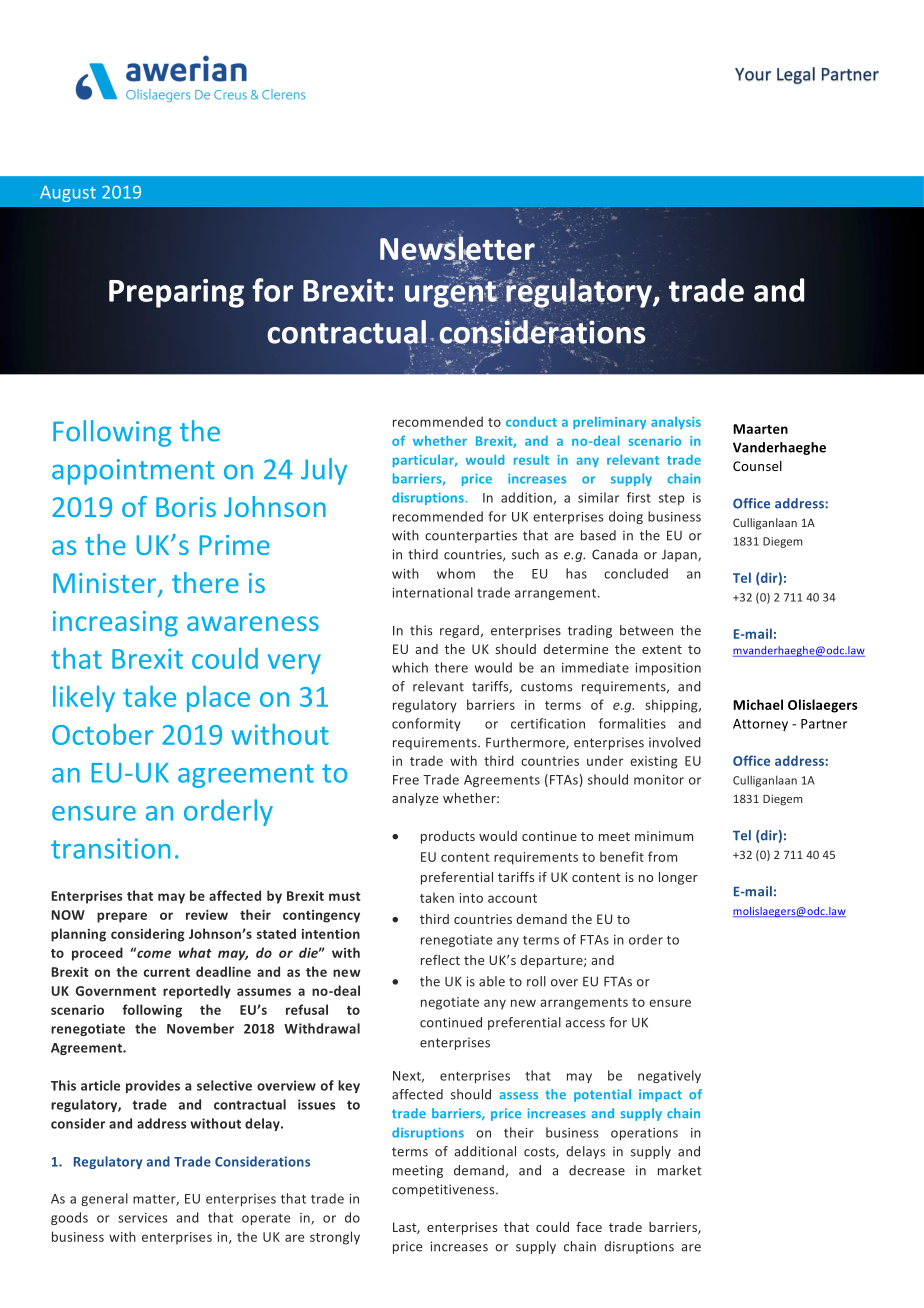 Image resolution: width=924 pixels, height=1308 pixels. I want to click on Michael, so click(758, 704).
